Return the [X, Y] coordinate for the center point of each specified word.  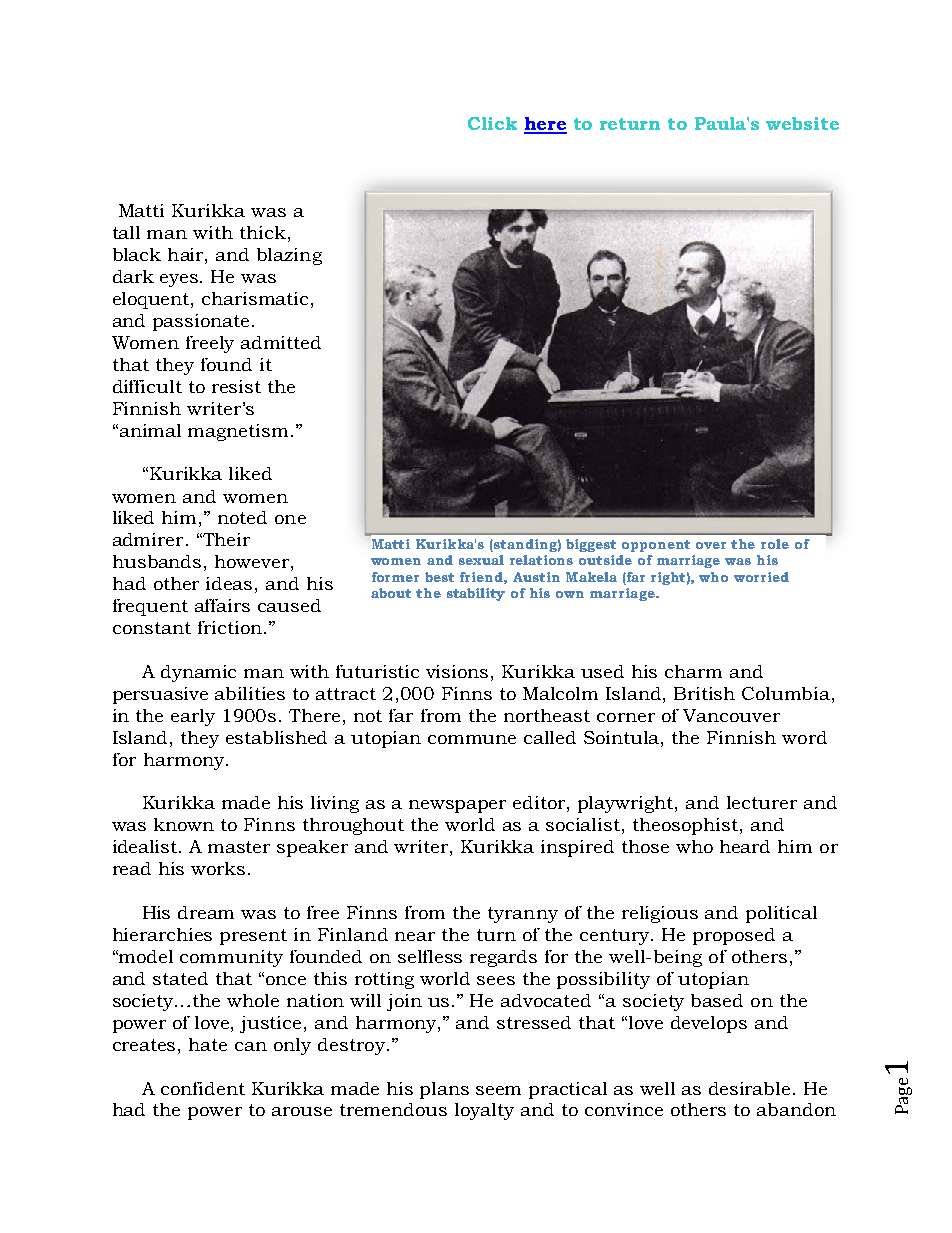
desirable [749, 1088]
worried [761, 577]
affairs [222, 605]
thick [263, 232]
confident [203, 1088]
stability [476, 594]
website [802, 123]
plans [444, 1090]
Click [492, 123]
